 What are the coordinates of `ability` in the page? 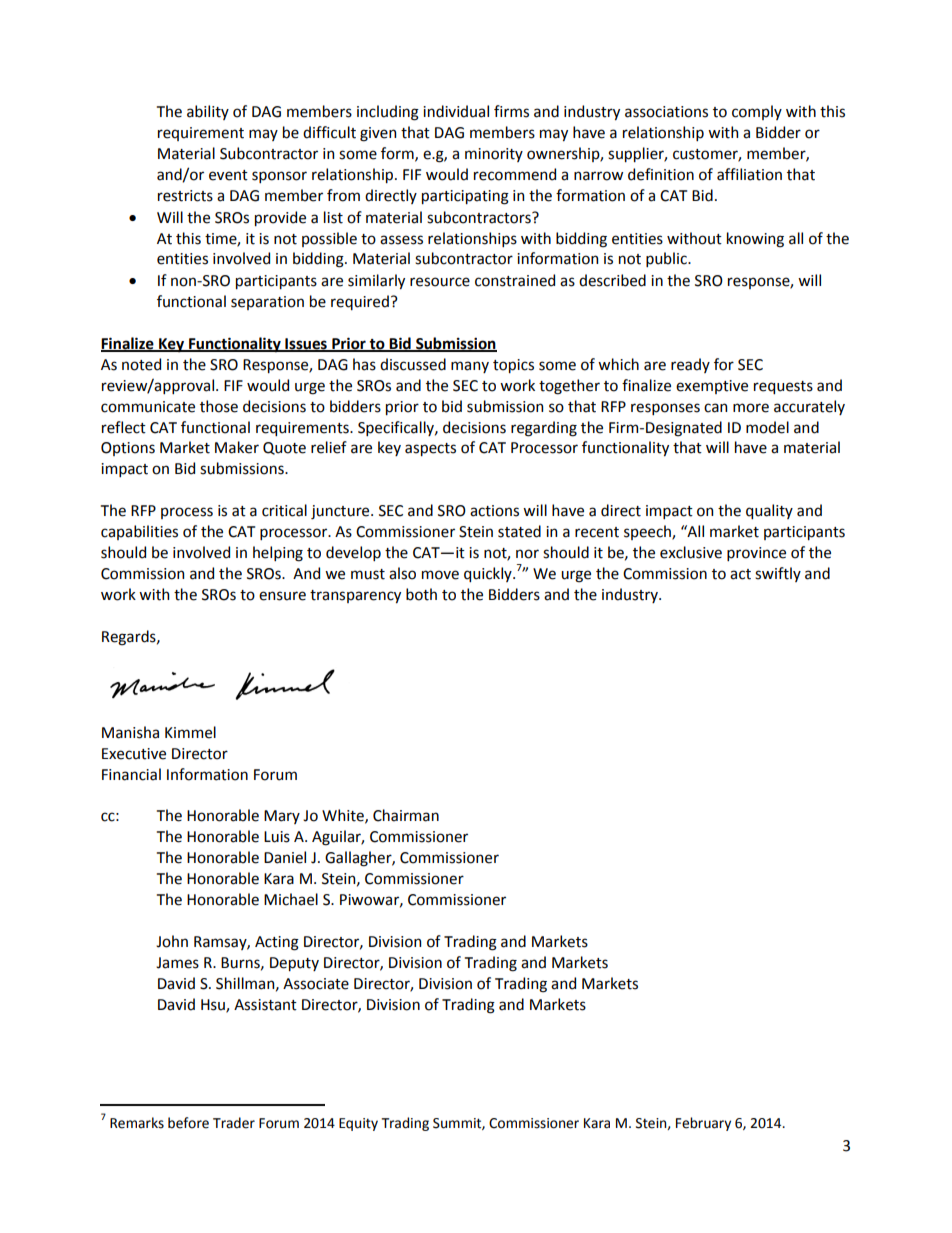 It's located at (208, 112).
